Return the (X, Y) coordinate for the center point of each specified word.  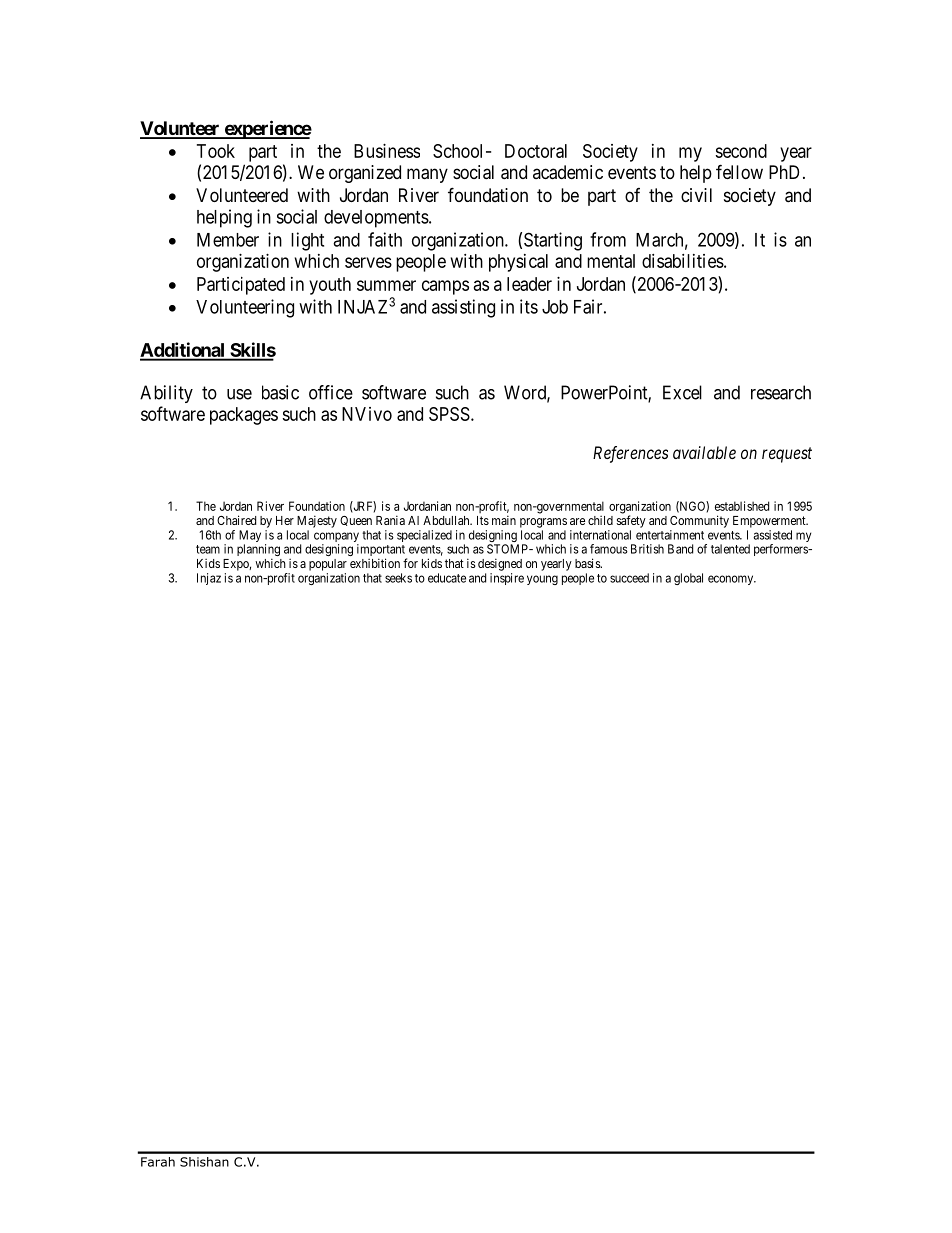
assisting (463, 308)
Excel (682, 392)
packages (244, 416)
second (741, 151)
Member (228, 240)
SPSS (449, 414)
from (608, 239)
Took (216, 151)
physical (518, 263)
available (704, 452)
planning (258, 551)
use (239, 394)
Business (387, 151)
